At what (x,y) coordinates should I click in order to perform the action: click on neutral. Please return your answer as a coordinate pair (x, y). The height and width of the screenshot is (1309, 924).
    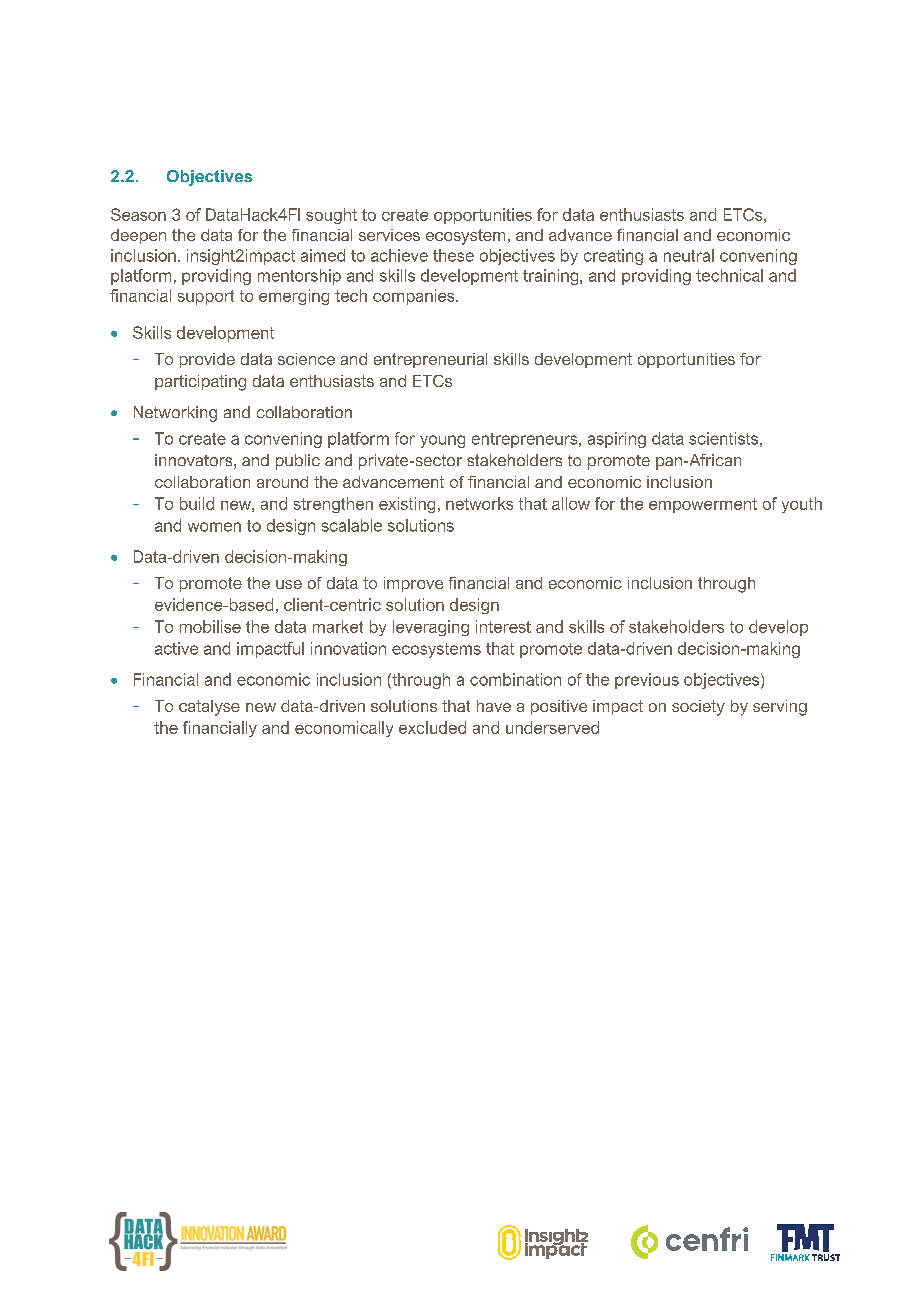
    Looking at the image, I should click on (689, 255).
